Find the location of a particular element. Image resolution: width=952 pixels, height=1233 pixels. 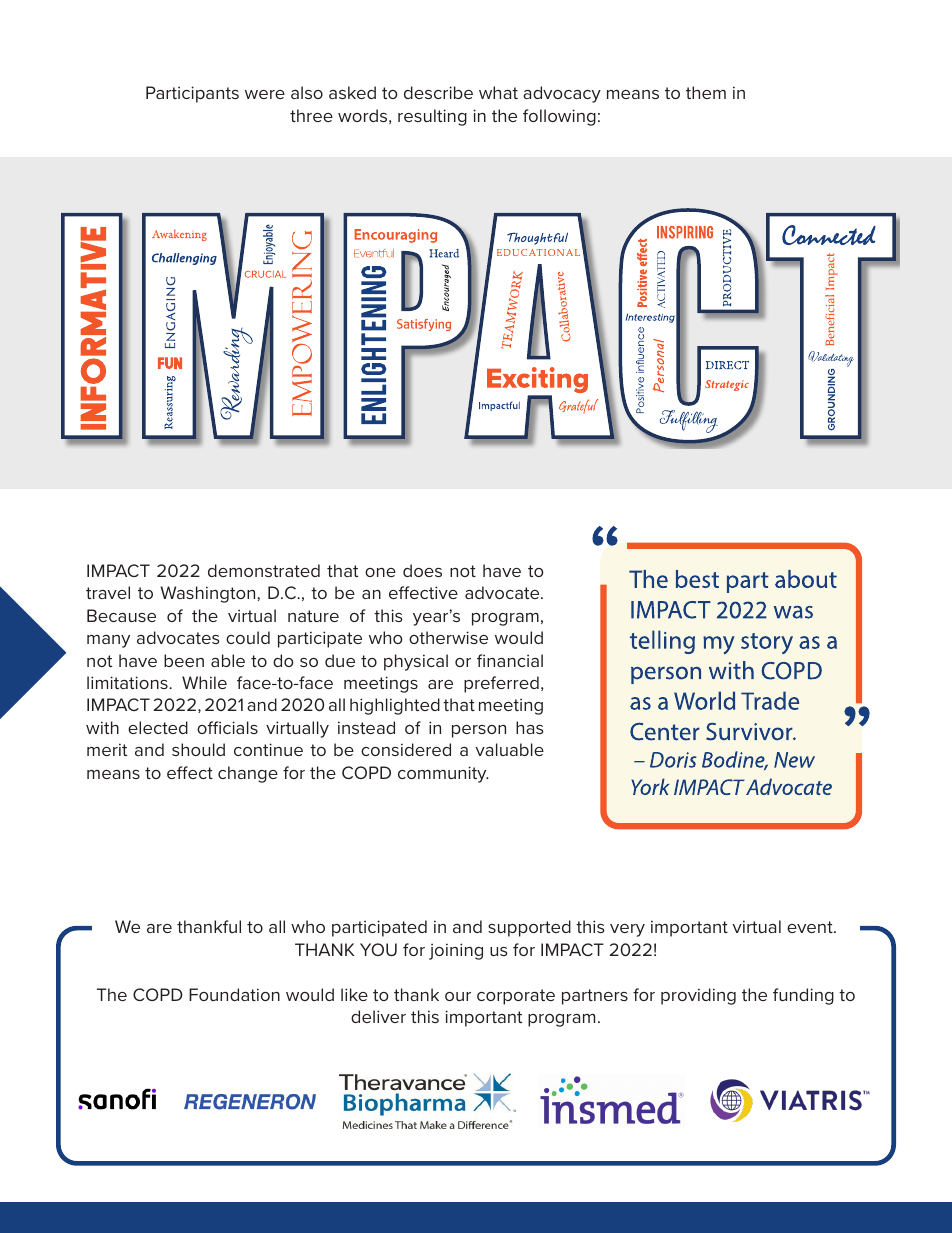

Participants is located at coordinates (192, 94).
